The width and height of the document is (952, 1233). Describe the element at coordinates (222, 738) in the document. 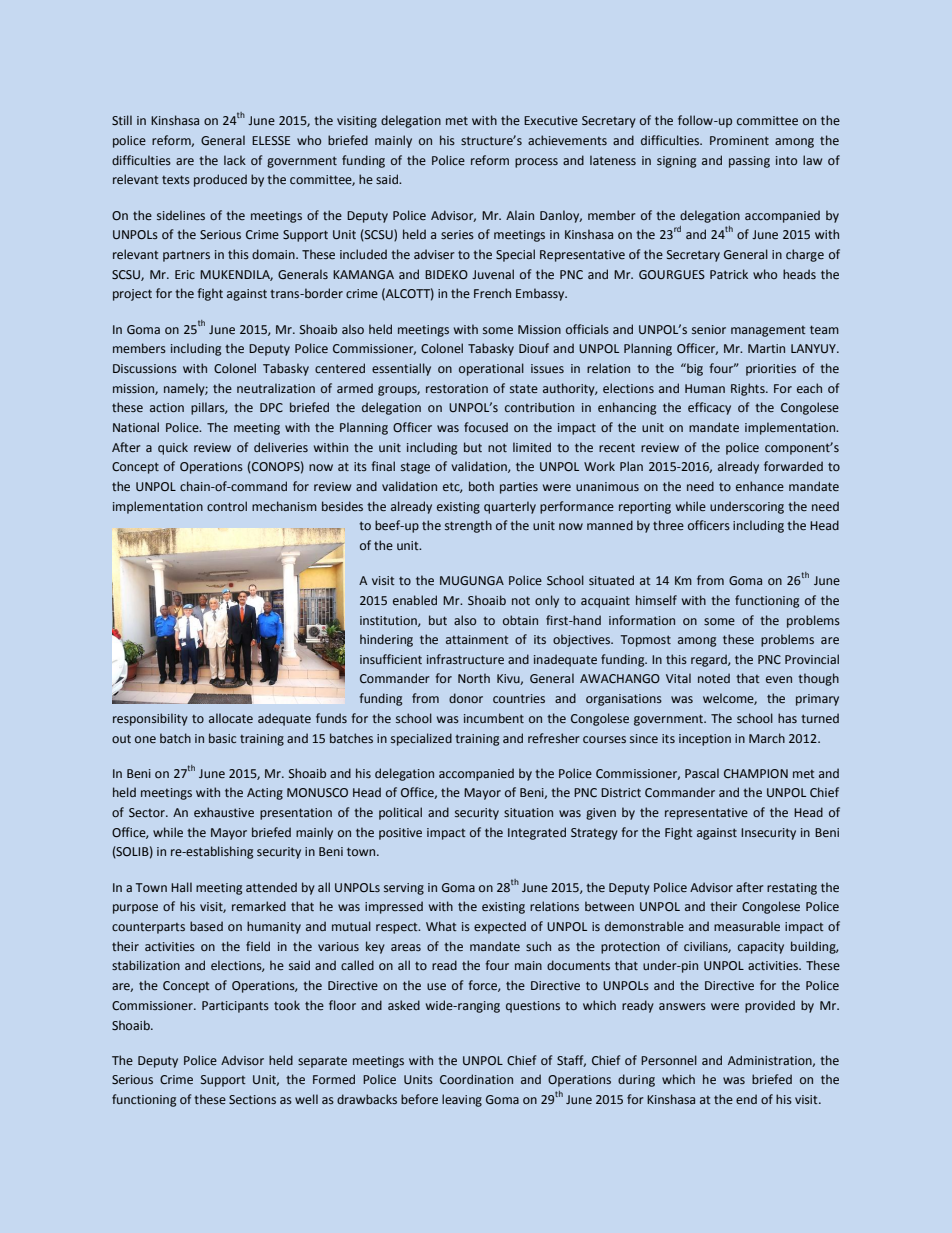

I see `basic` at that location.
